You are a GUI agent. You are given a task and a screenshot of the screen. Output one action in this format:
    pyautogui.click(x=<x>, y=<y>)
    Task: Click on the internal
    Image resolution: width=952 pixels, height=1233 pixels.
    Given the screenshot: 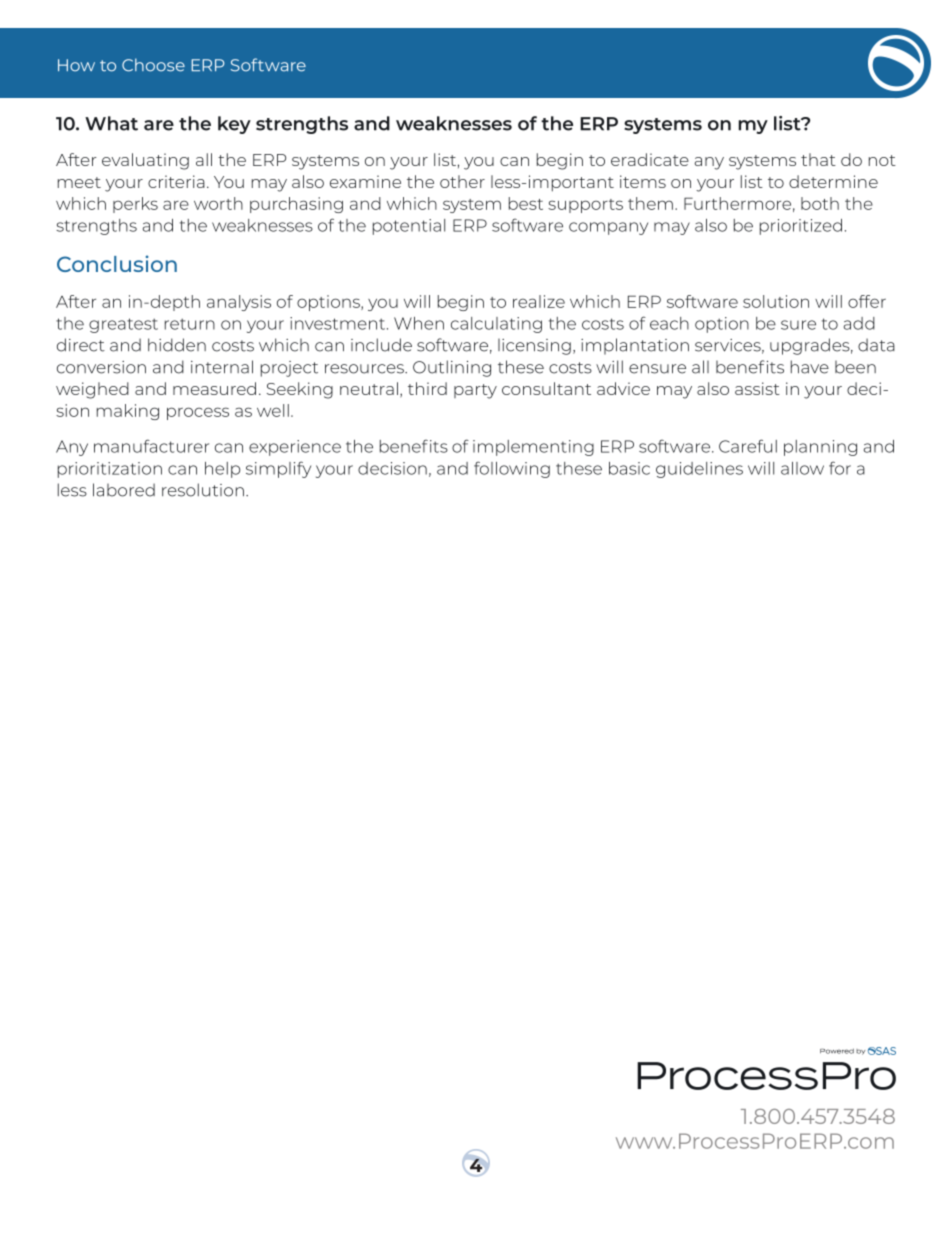 What is the action you would take?
    pyautogui.click(x=222, y=367)
